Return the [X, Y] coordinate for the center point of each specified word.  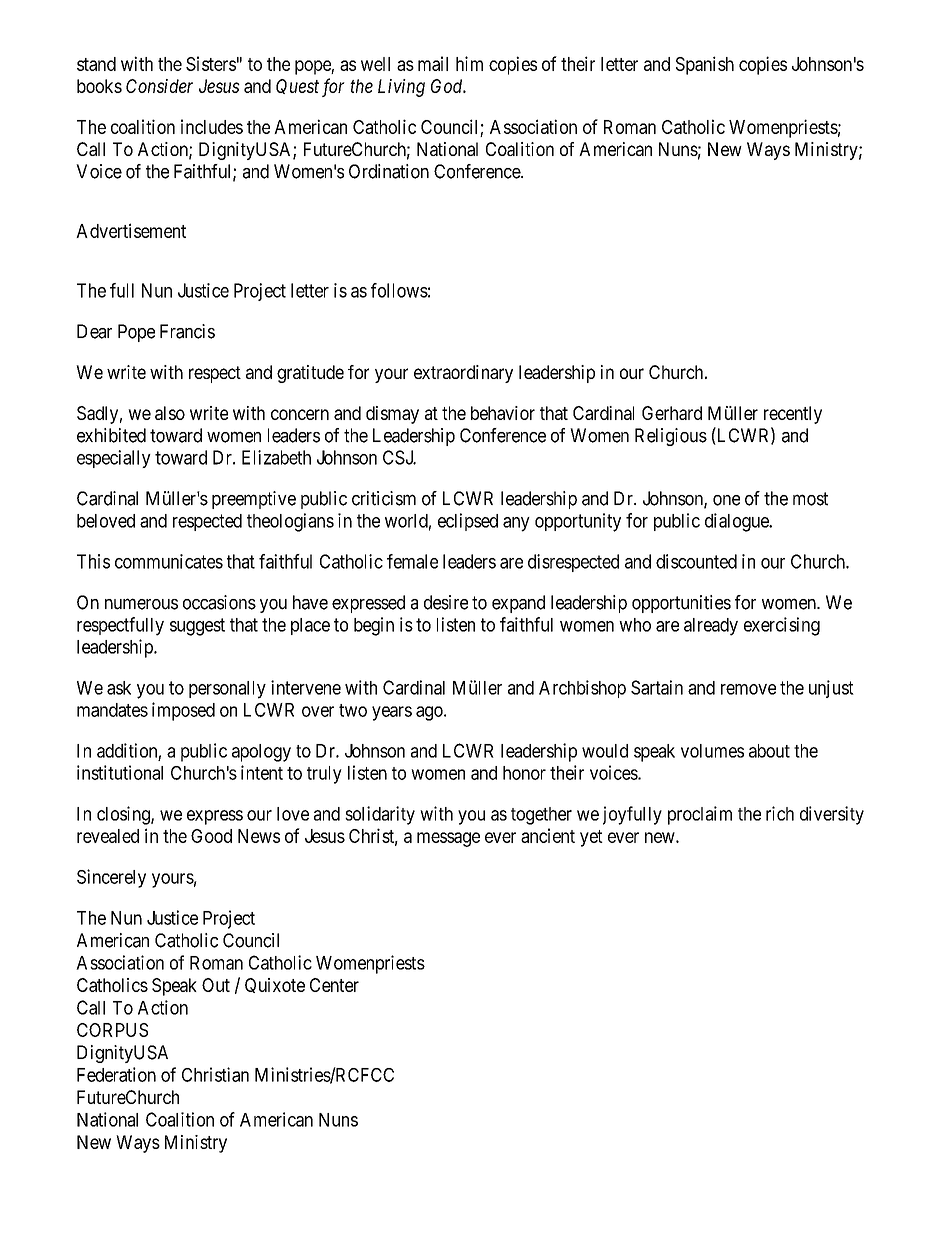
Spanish [705, 65]
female [412, 561]
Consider [159, 86]
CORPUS [112, 1030]
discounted [696, 561]
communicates [169, 561]
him [469, 63]
